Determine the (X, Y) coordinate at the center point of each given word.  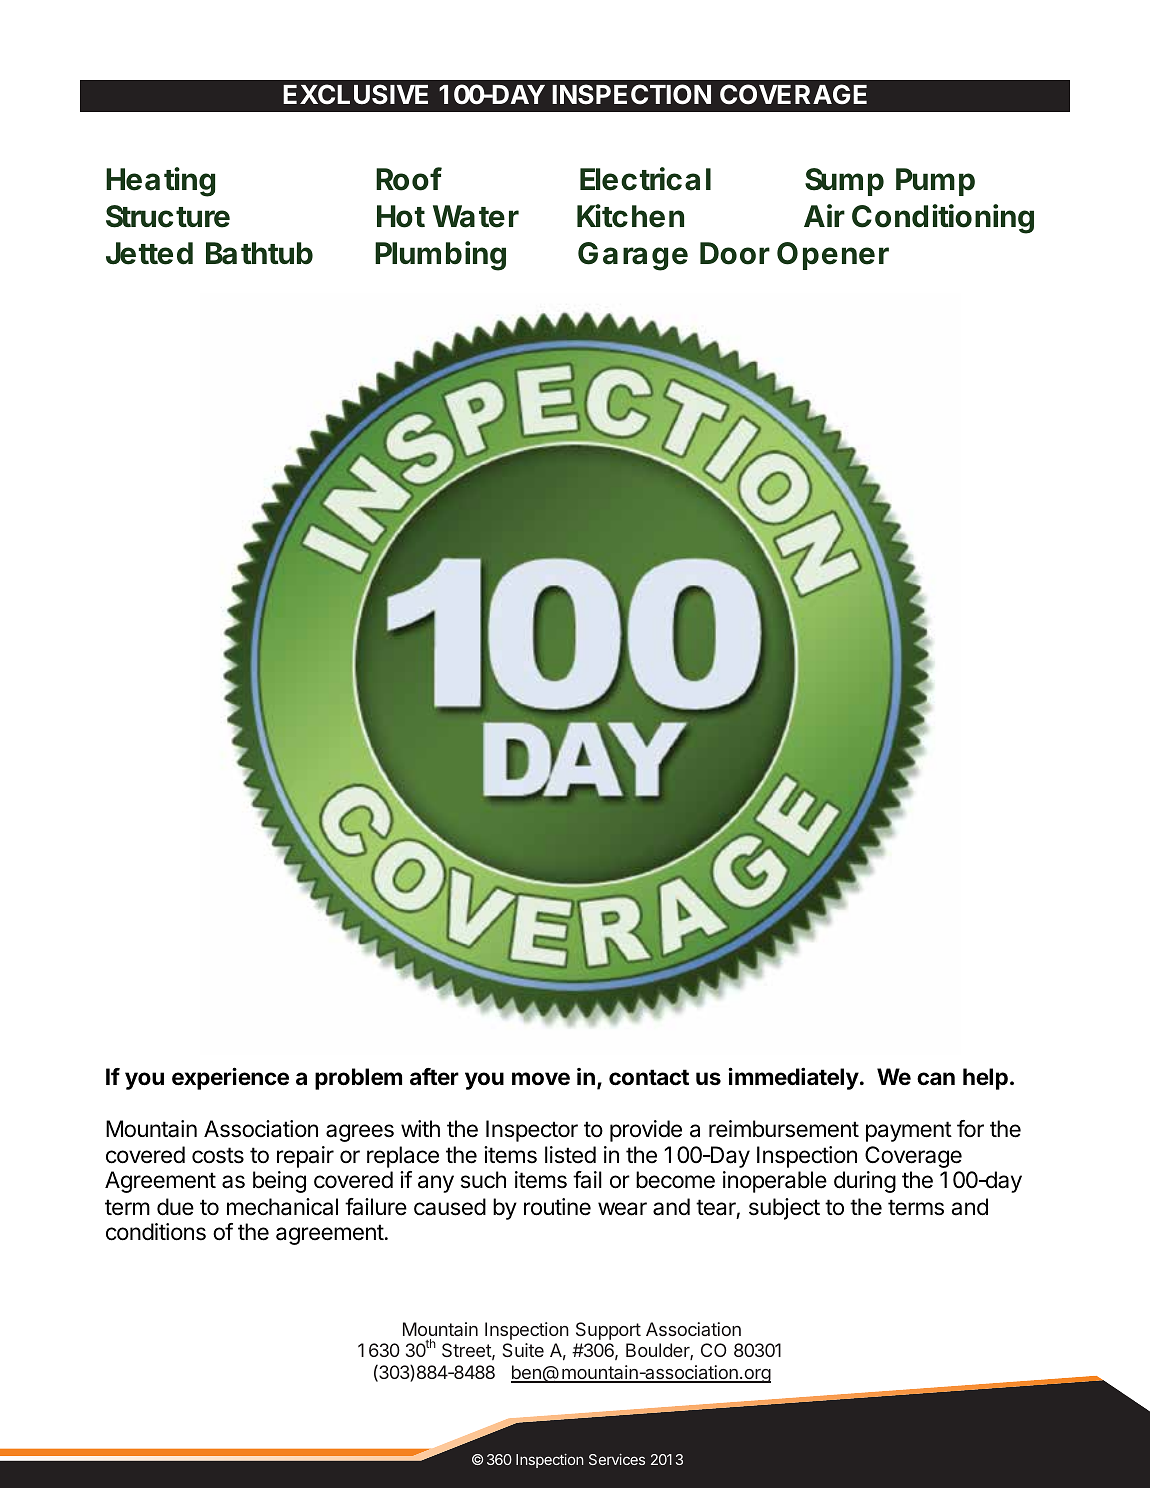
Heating (160, 182)
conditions (156, 1232)
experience (230, 1078)
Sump (844, 182)
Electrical (645, 179)
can (936, 1079)
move (541, 1079)
